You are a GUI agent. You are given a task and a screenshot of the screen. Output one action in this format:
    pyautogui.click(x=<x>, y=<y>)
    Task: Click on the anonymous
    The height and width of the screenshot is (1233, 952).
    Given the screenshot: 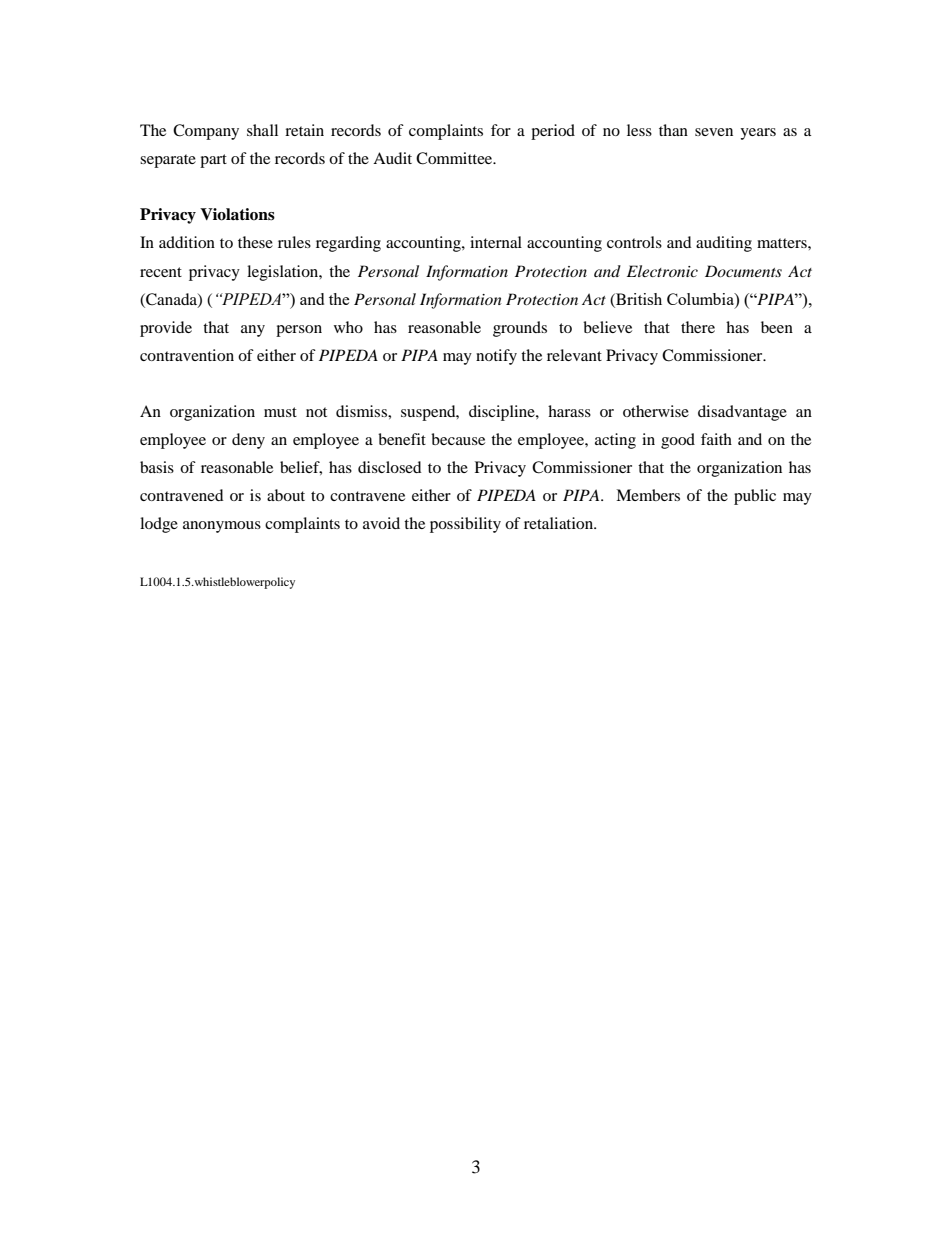 What is the action you would take?
    pyautogui.click(x=222, y=527)
